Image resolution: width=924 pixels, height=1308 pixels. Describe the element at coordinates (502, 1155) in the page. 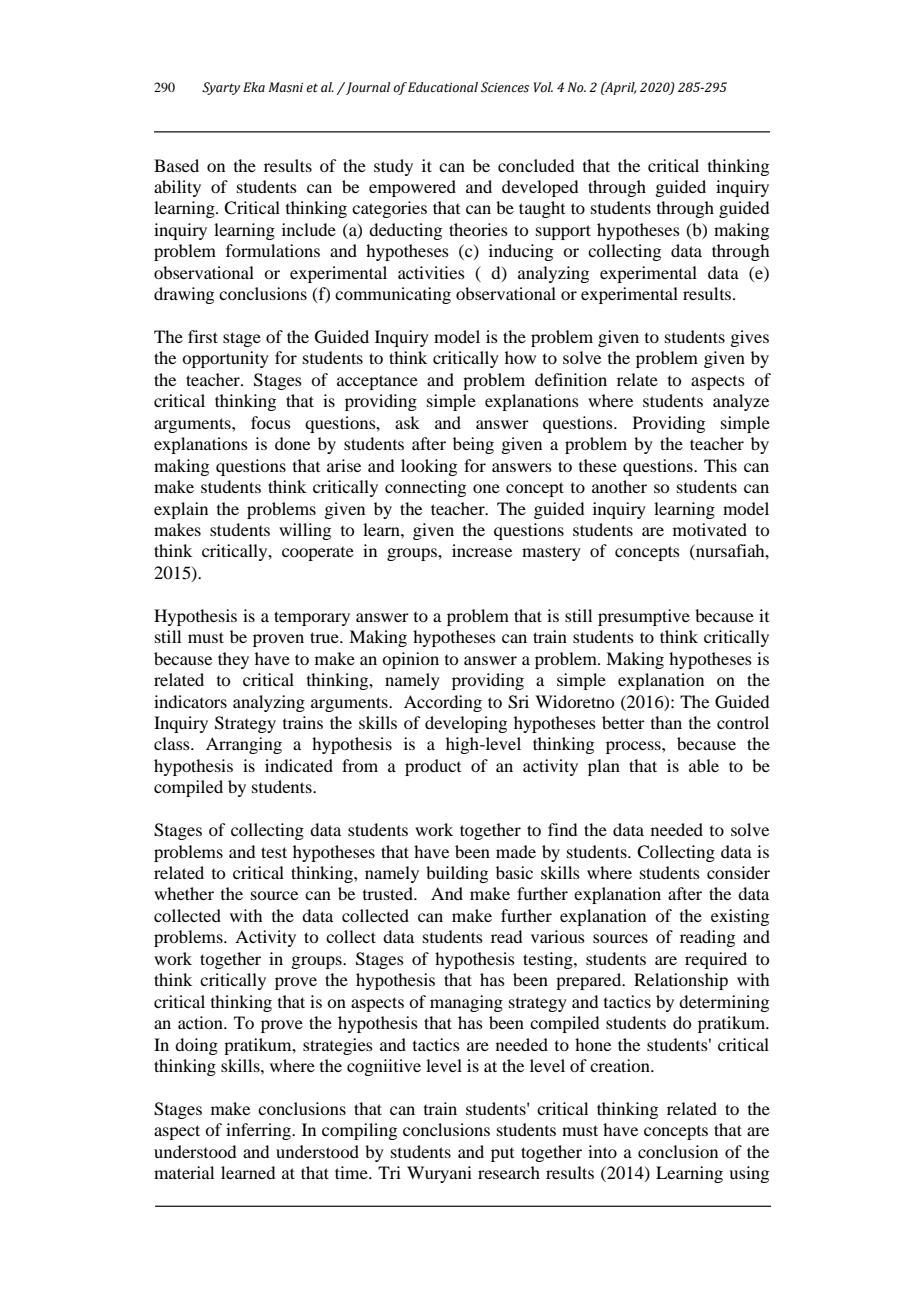

I see `put` at that location.
